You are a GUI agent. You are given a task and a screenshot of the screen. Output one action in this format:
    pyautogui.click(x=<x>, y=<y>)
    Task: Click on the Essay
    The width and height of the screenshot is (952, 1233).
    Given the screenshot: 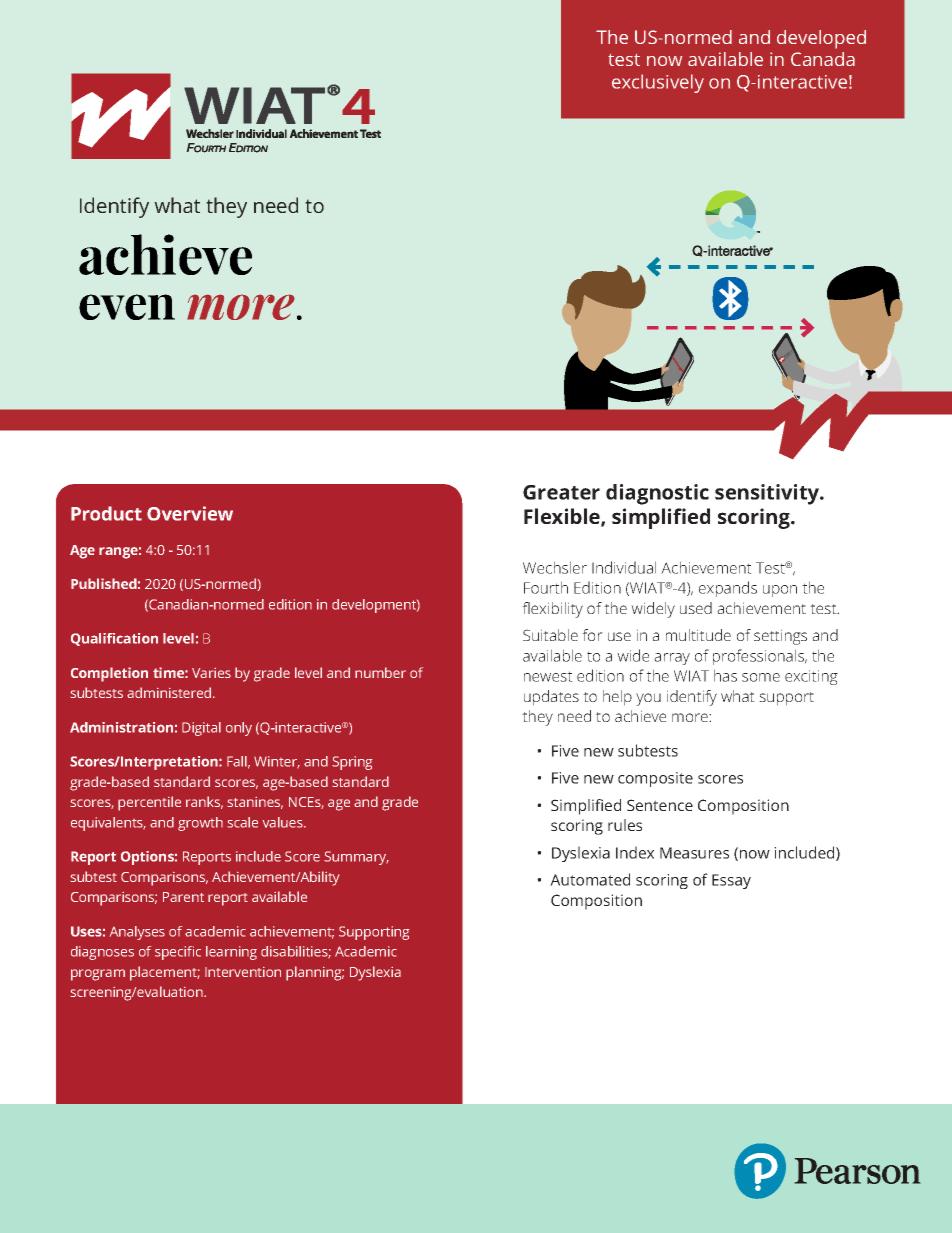 What is the action you would take?
    pyautogui.click(x=731, y=881)
